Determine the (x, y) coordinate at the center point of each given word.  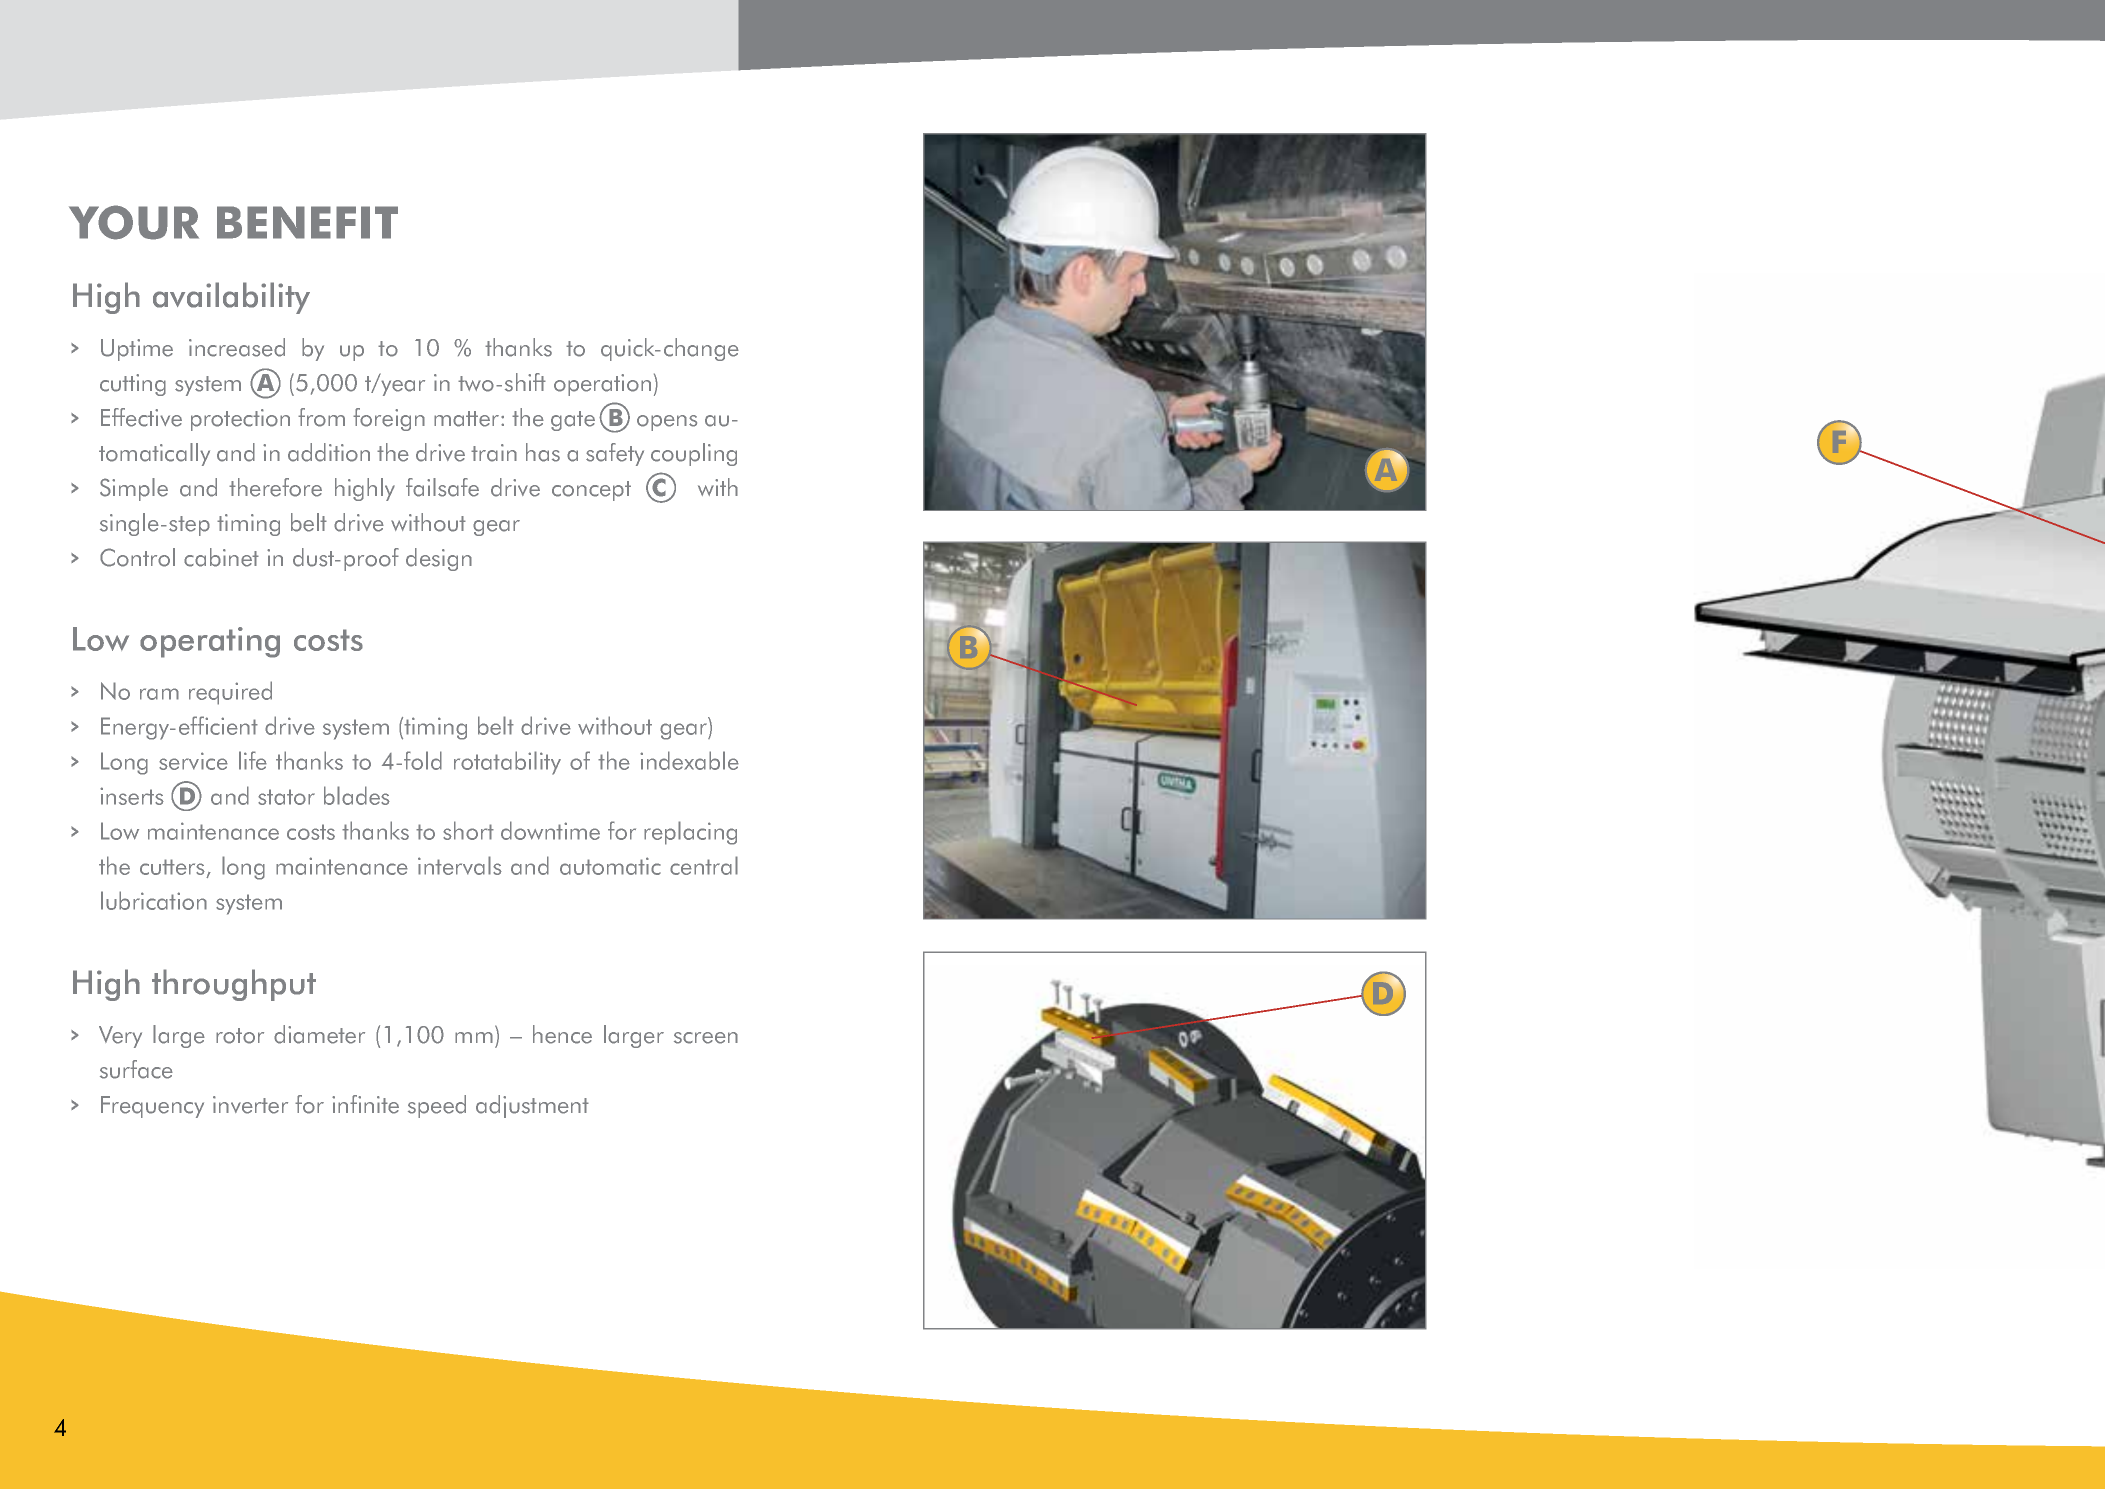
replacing (690, 833)
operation (602, 385)
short (468, 830)
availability (231, 298)
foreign (389, 419)
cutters (173, 868)
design (439, 559)
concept (591, 491)
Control (137, 557)
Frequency (152, 1107)
